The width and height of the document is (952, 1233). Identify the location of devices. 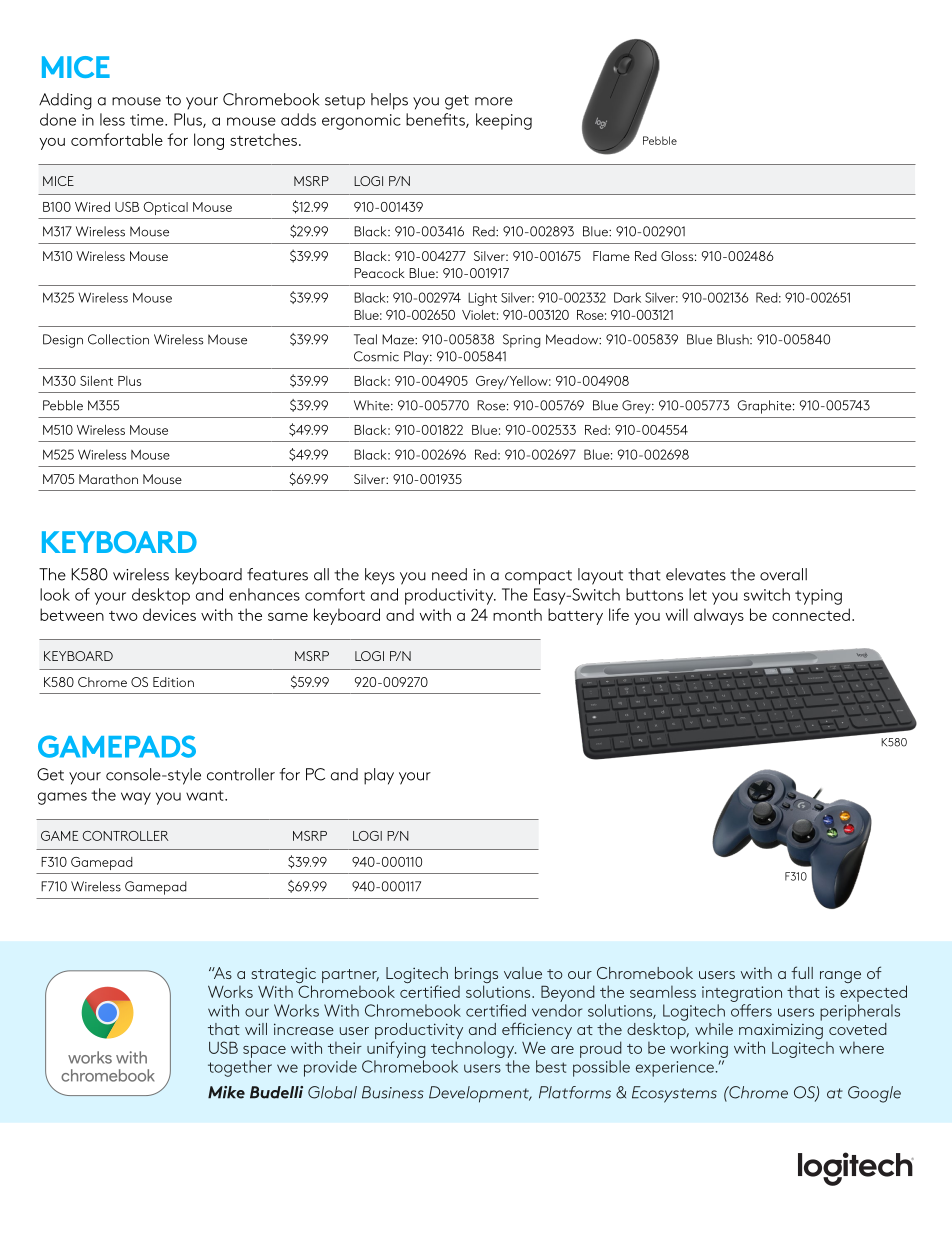
(169, 614).
